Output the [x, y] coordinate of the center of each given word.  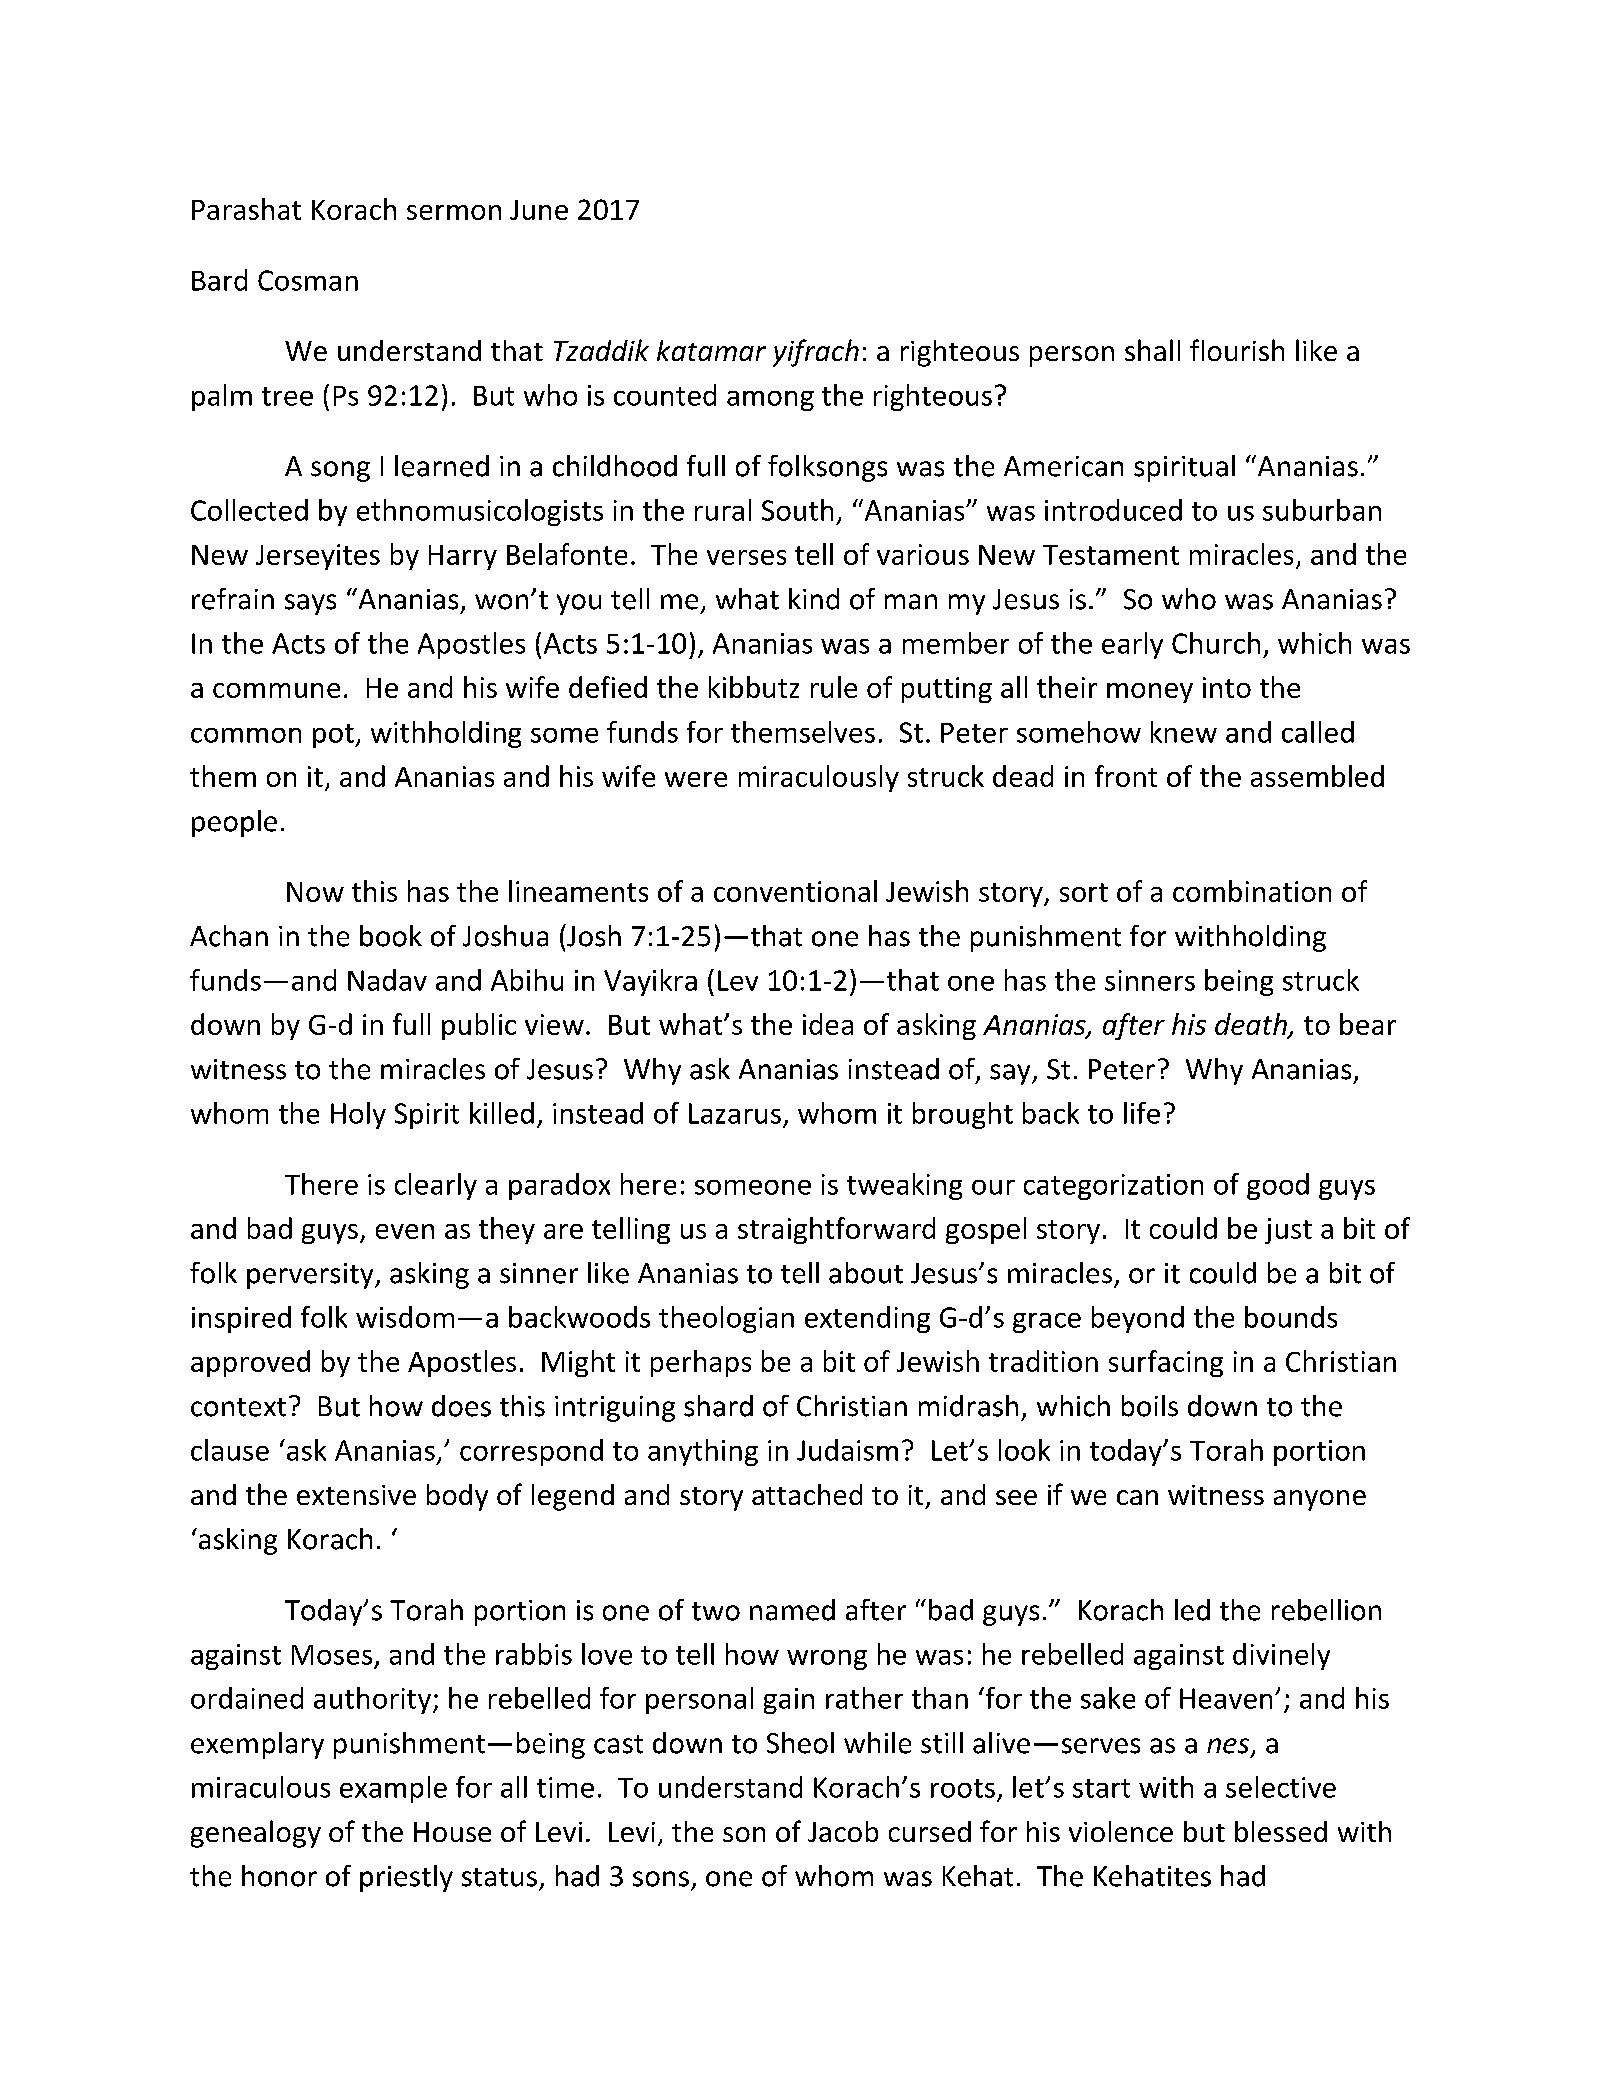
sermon [454, 212]
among [770, 401]
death [1252, 1025]
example [393, 1789]
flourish [1237, 350]
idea [828, 1024]
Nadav [387, 980]
